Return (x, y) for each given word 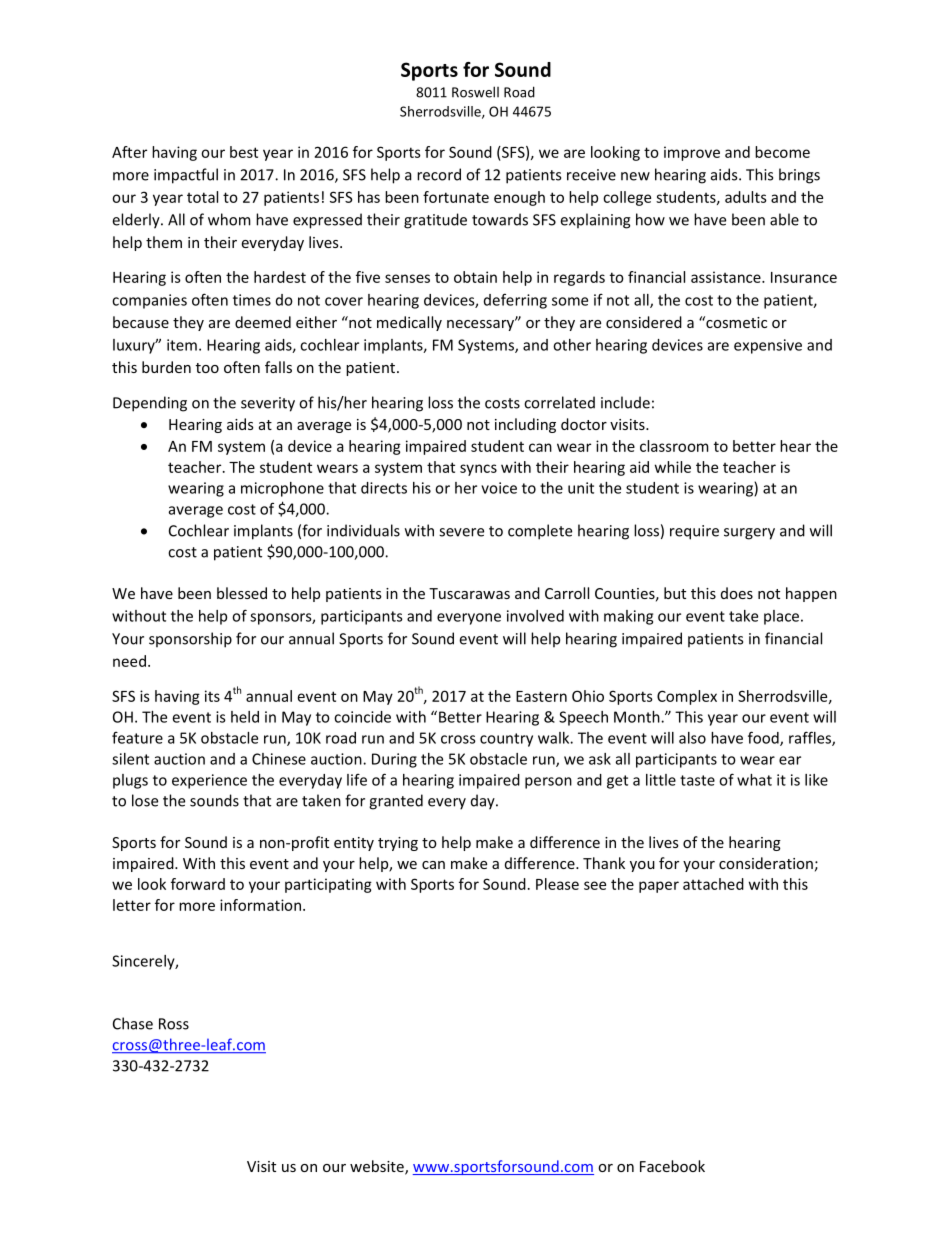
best (244, 152)
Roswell (475, 92)
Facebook (672, 1166)
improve (692, 153)
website (378, 1167)
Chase (133, 1023)
